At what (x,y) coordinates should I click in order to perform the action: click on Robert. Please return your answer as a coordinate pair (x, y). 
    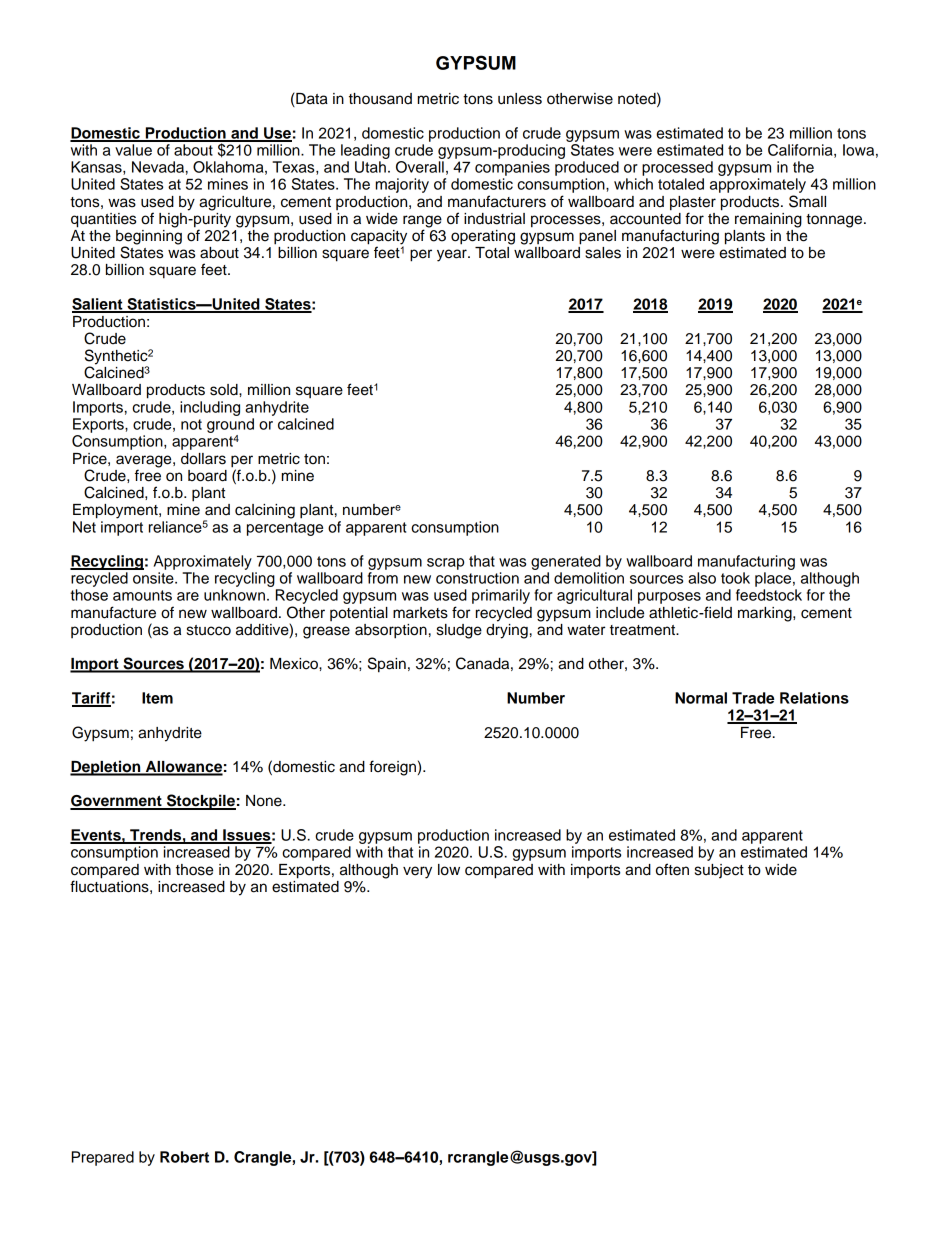
    Looking at the image, I should click on (184, 1157).
